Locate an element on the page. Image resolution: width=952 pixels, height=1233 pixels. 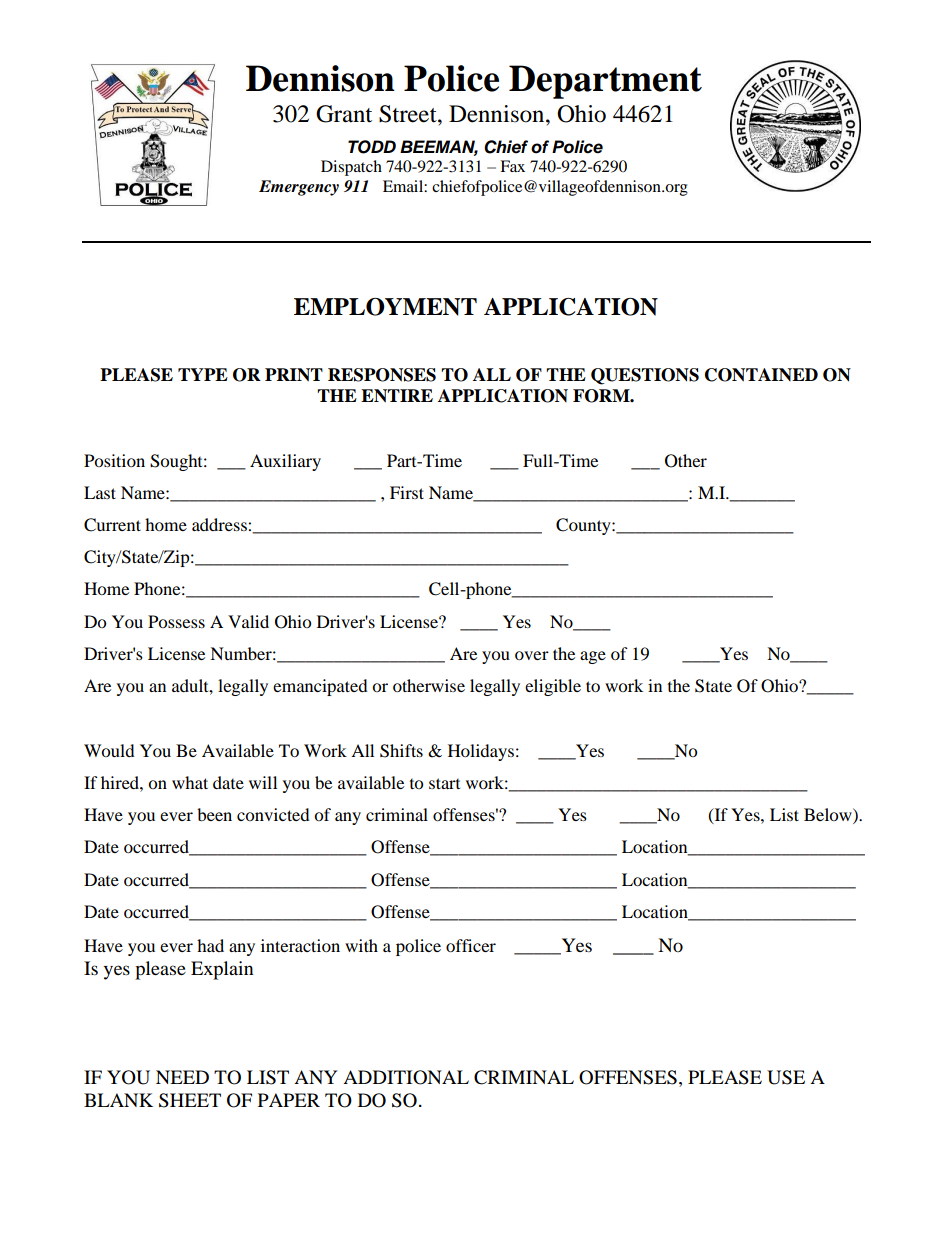
over is located at coordinates (532, 655).
